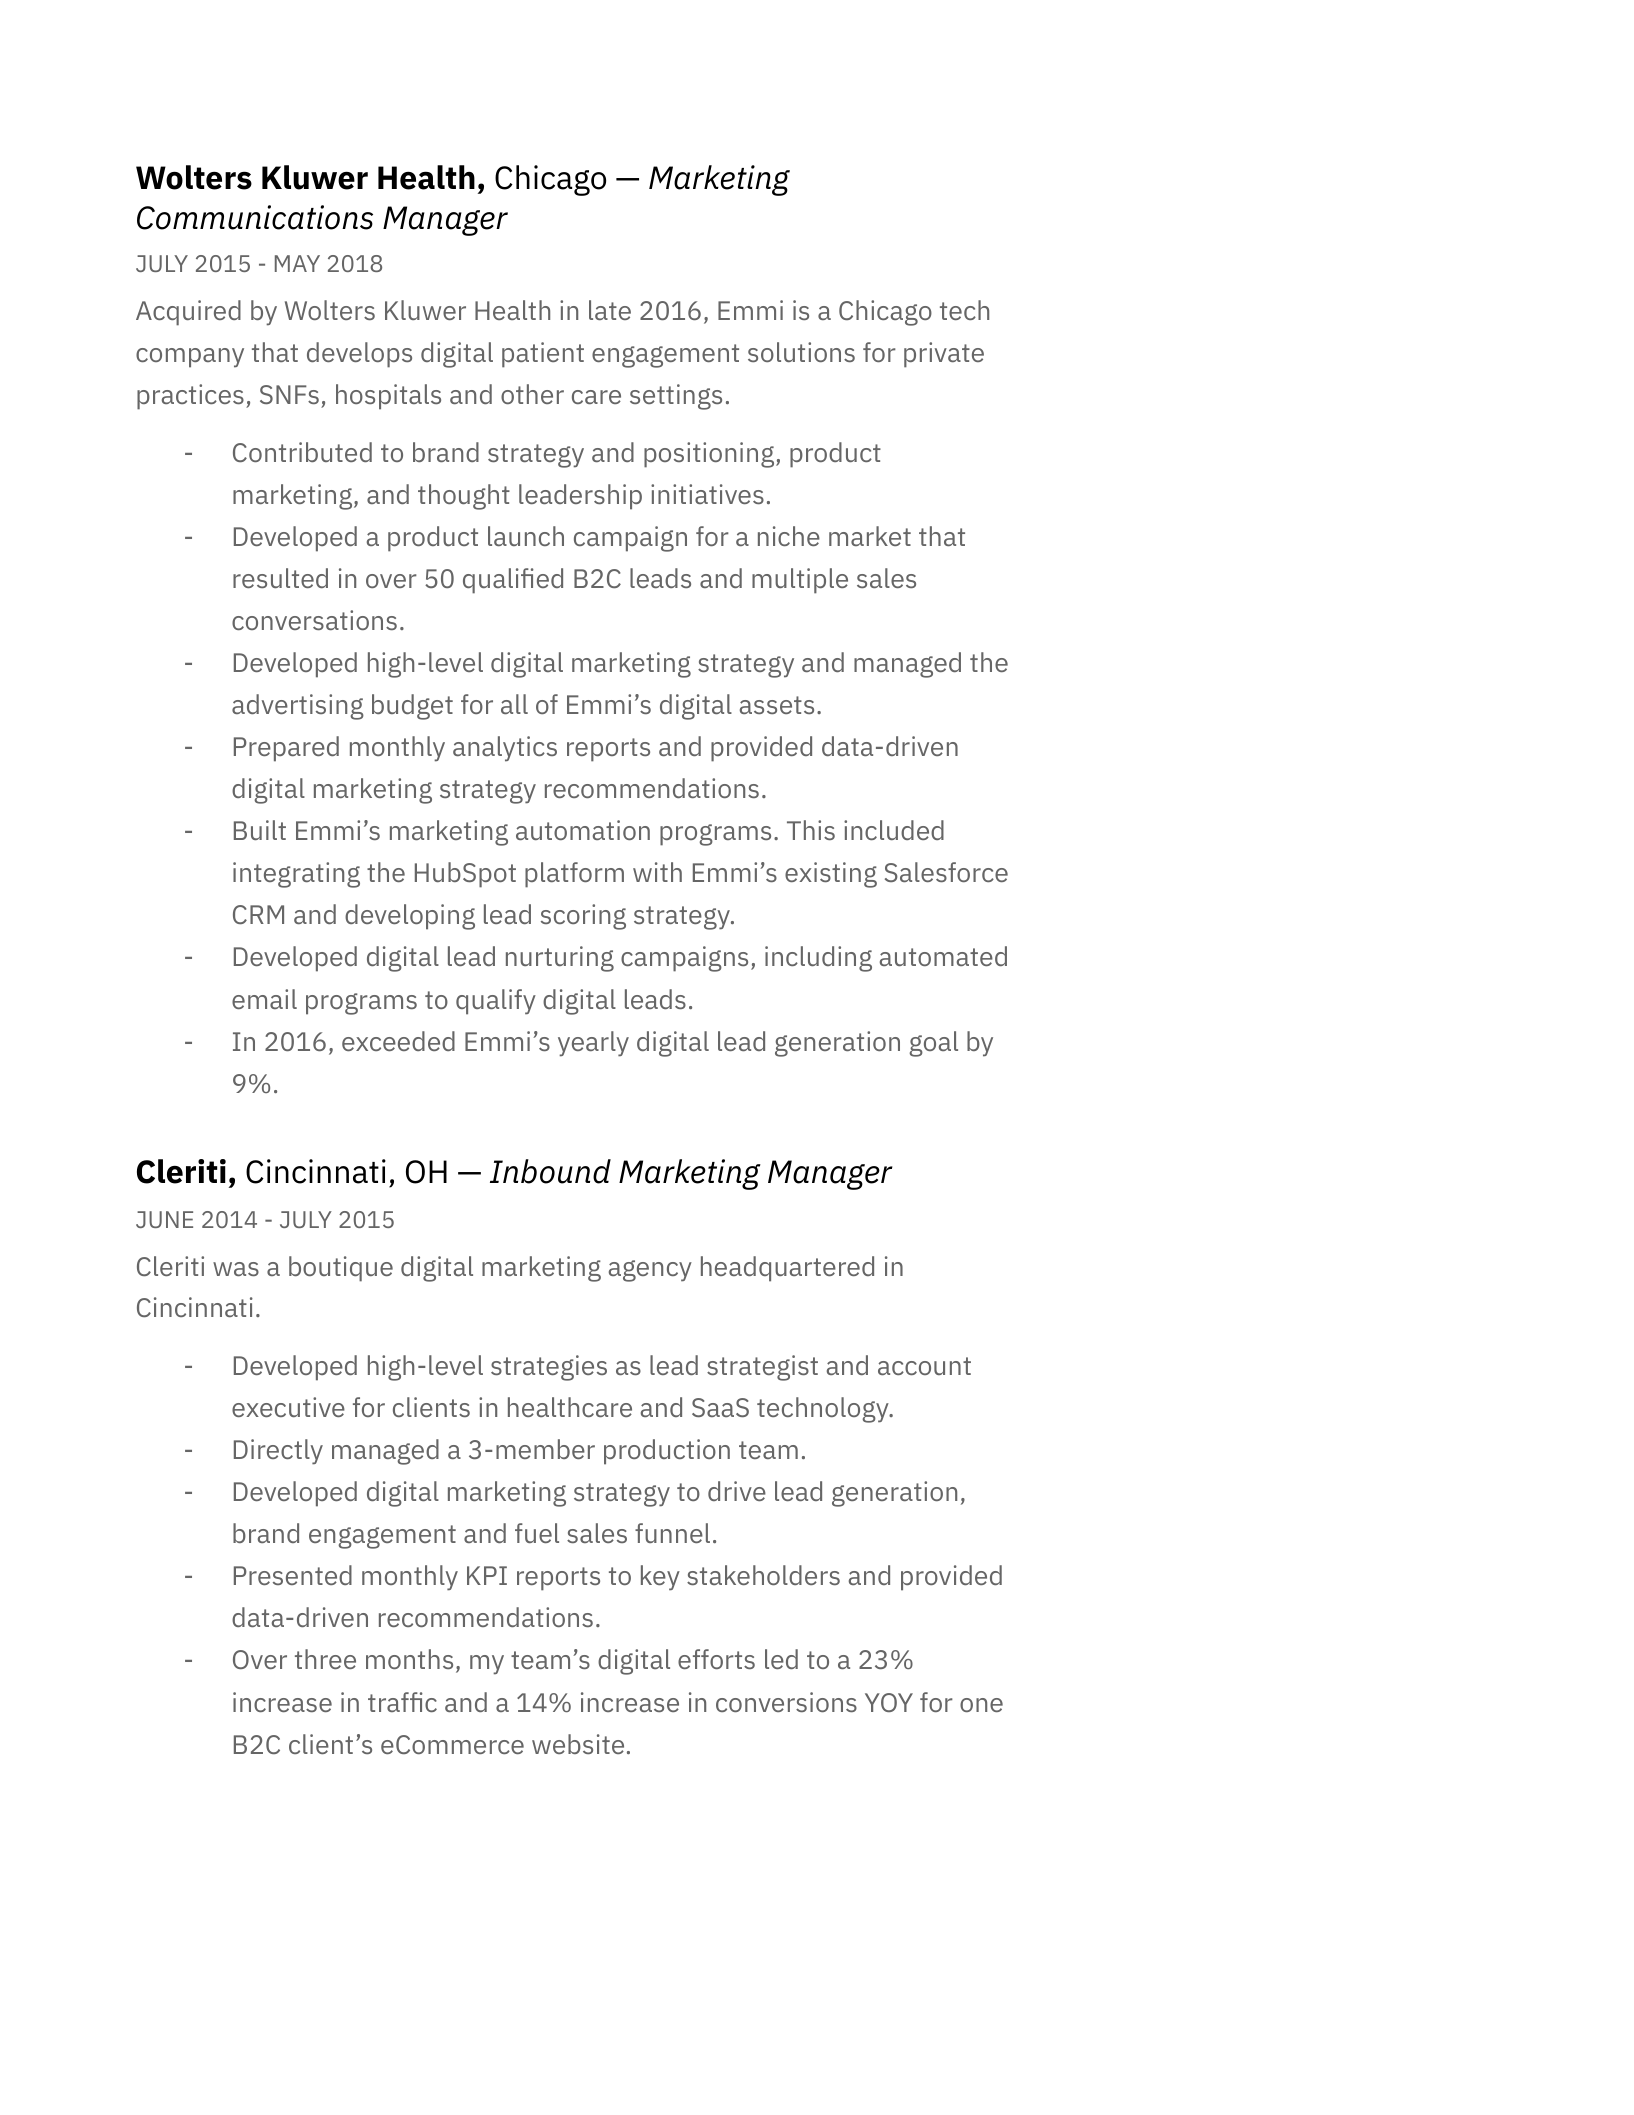 This page has width=1634, height=2115. I want to click on YOY, so click(889, 1702).
